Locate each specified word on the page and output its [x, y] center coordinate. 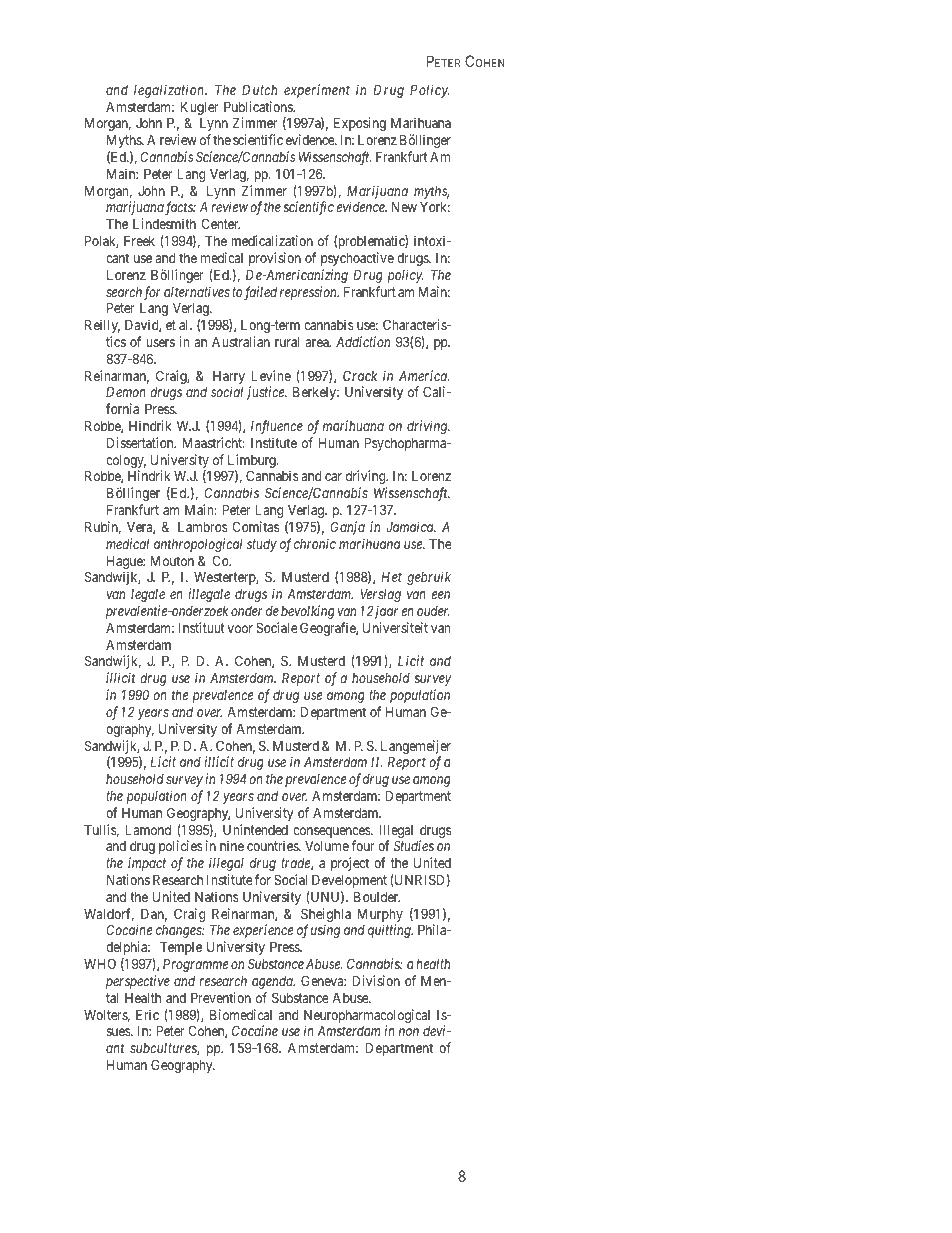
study [262, 545]
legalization [170, 91]
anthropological [198, 545]
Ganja [348, 528]
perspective [138, 982]
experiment [317, 91]
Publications [259, 106]
